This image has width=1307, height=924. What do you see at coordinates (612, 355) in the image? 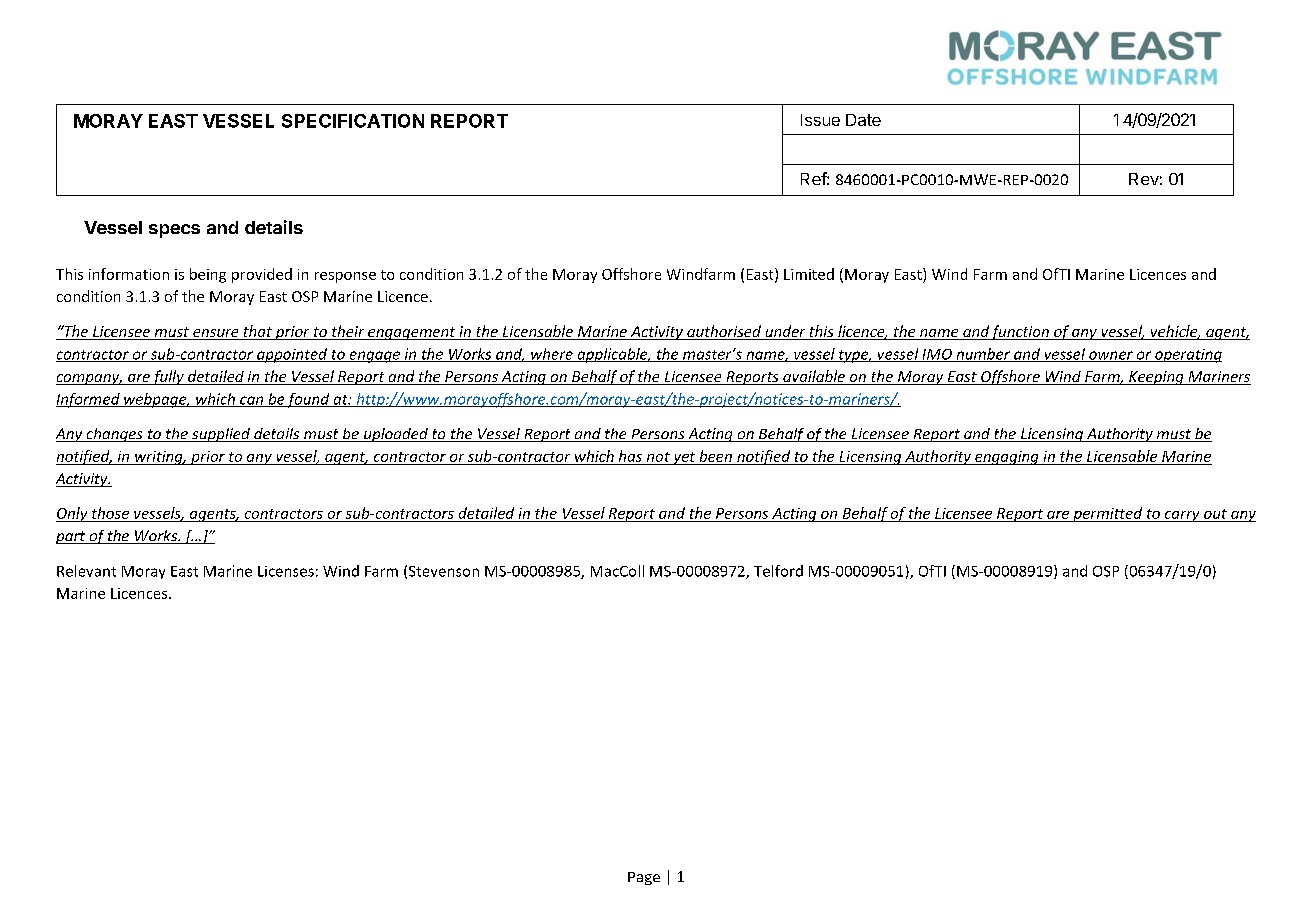
I see `applicable` at bounding box center [612, 355].
